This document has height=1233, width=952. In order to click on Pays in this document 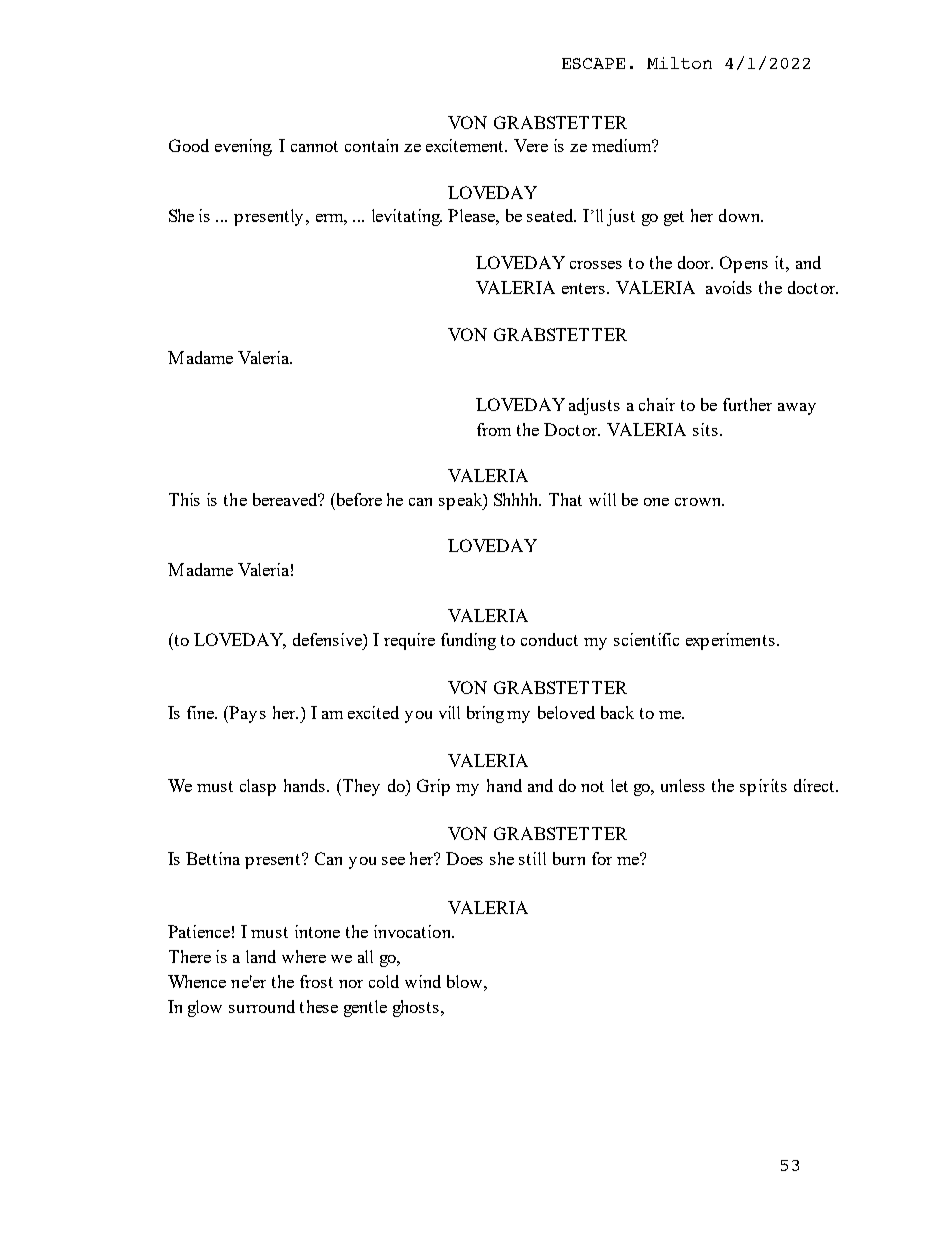, I will do `click(247, 714)`.
